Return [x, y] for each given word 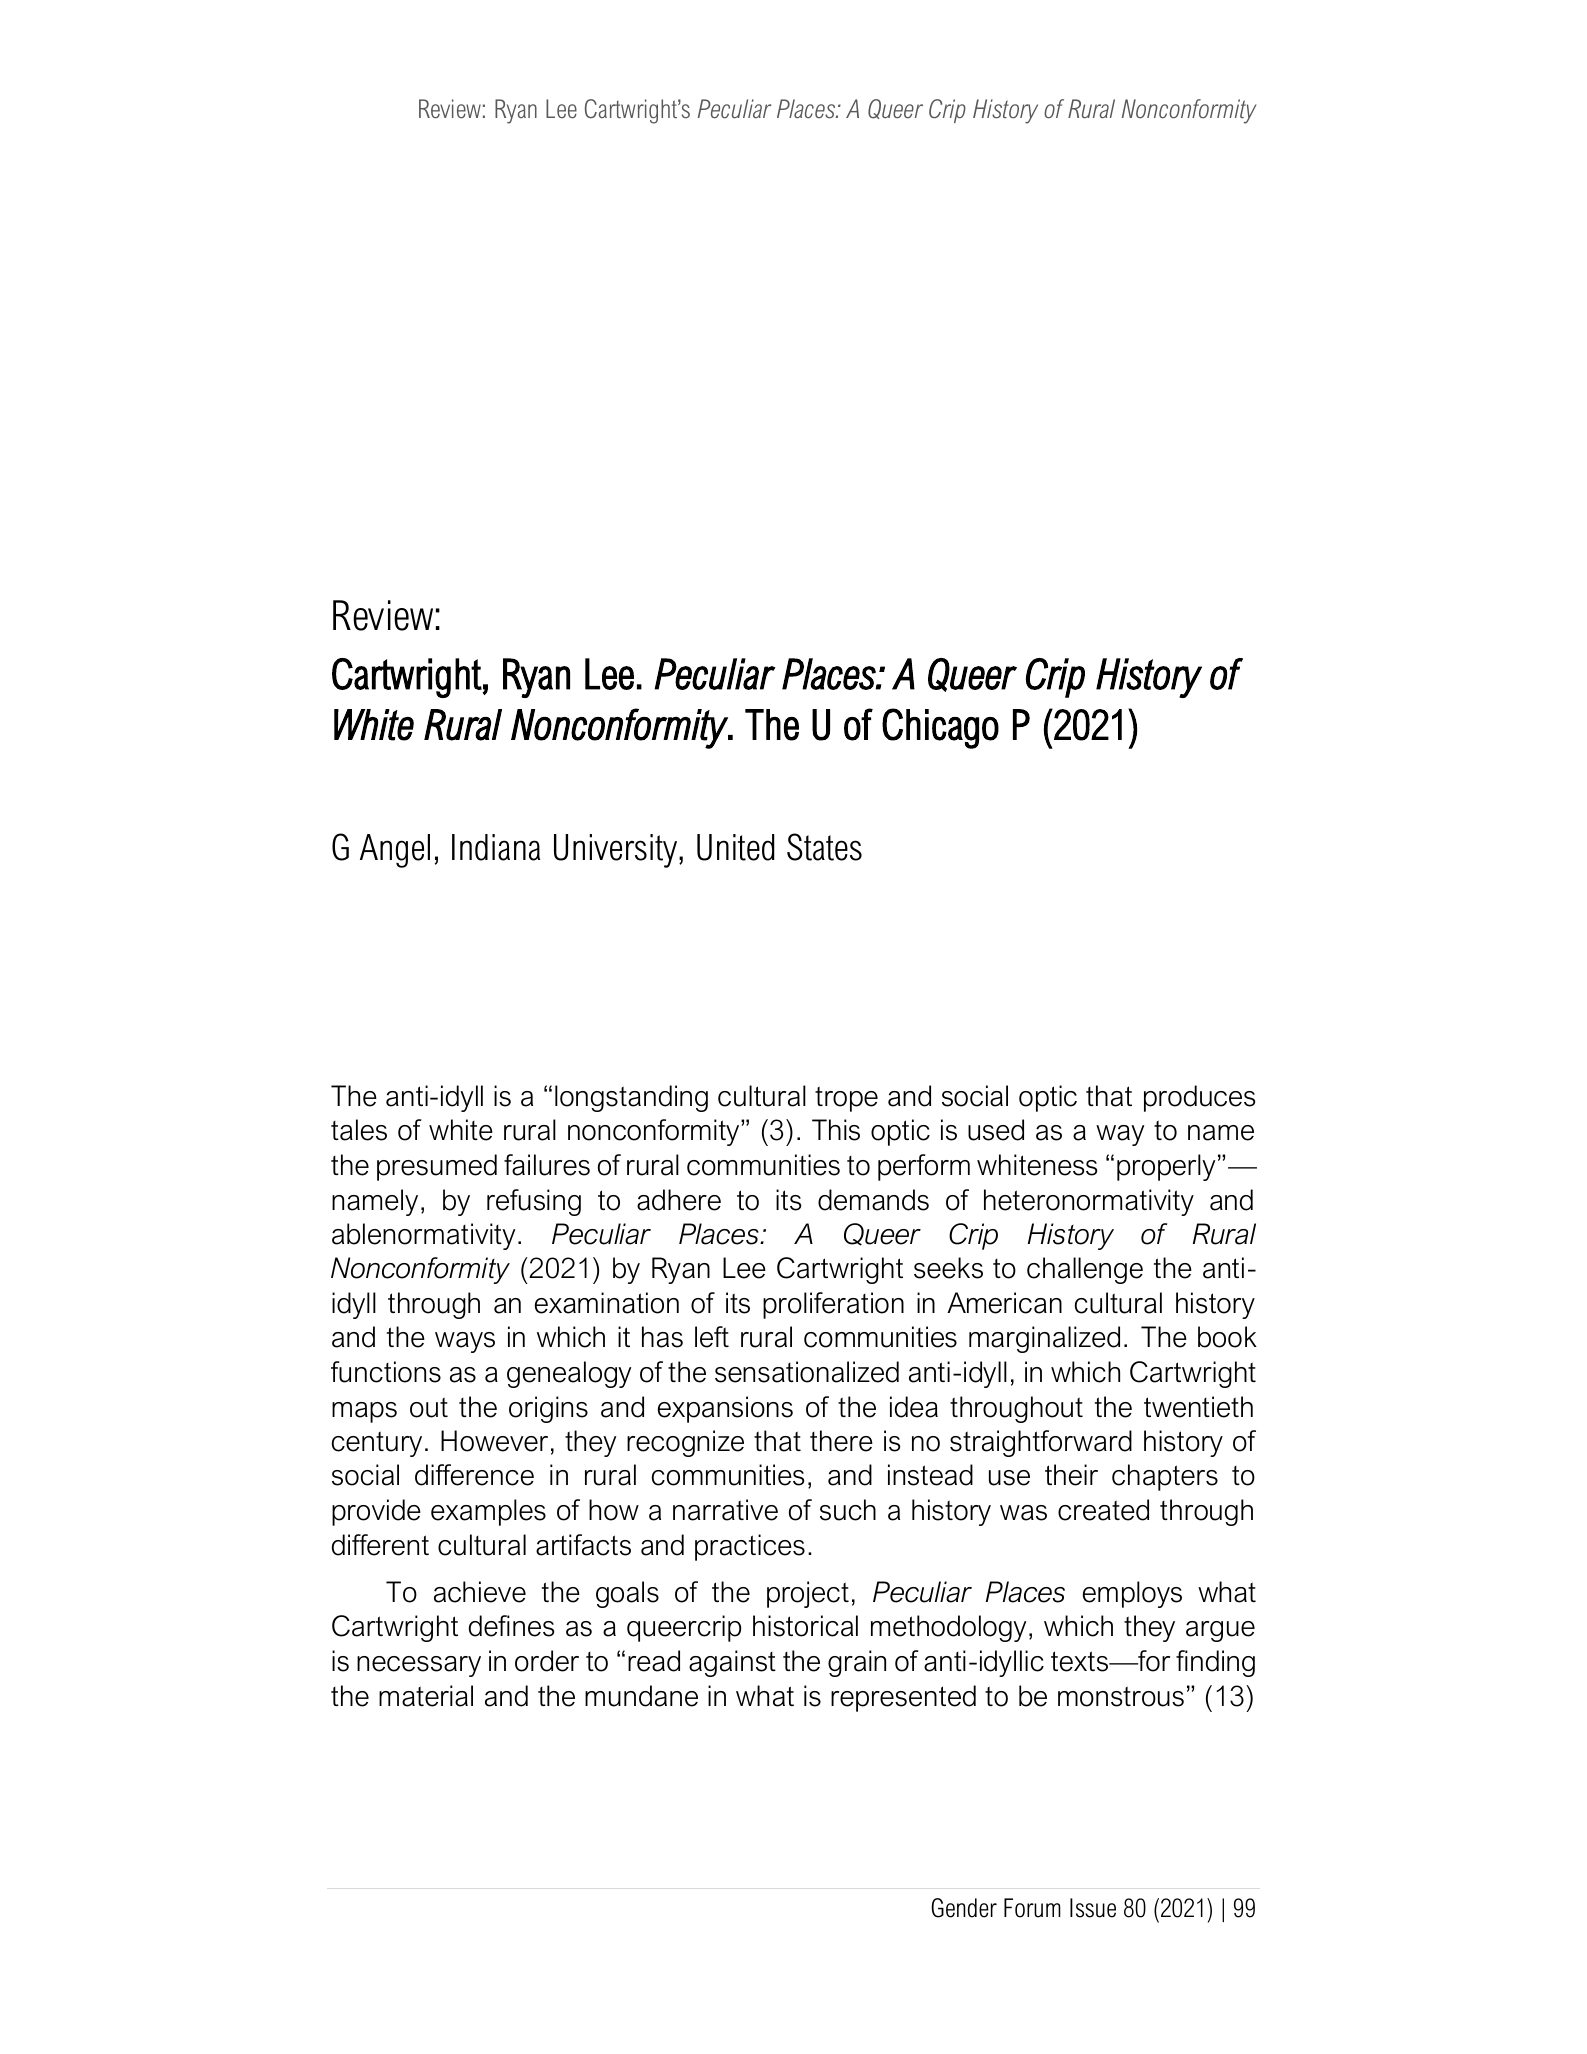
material [426, 1696]
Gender [964, 1908]
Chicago [940, 728]
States [824, 847]
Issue [1093, 1908]
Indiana [496, 847]
